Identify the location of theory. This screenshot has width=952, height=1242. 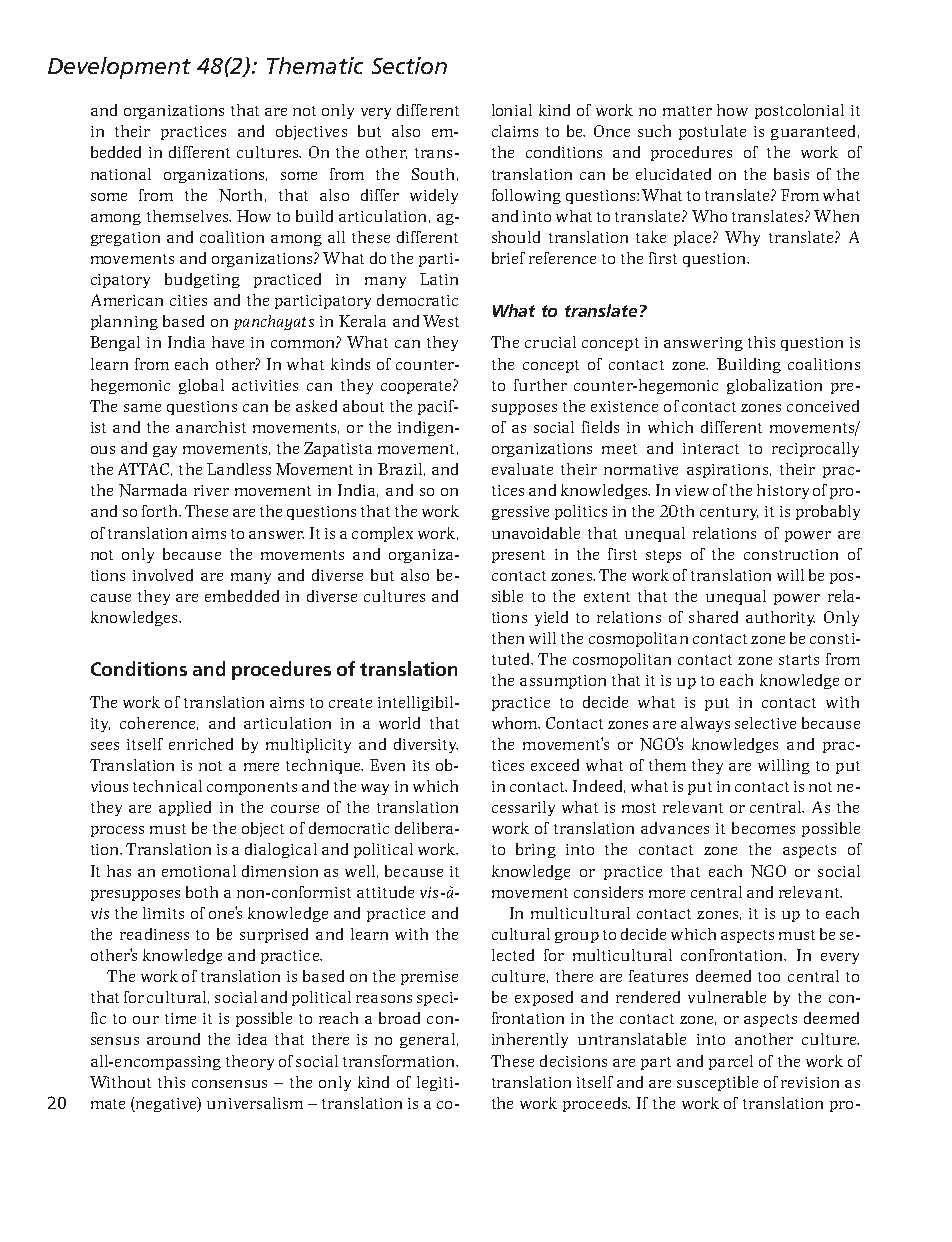
(250, 1062).
